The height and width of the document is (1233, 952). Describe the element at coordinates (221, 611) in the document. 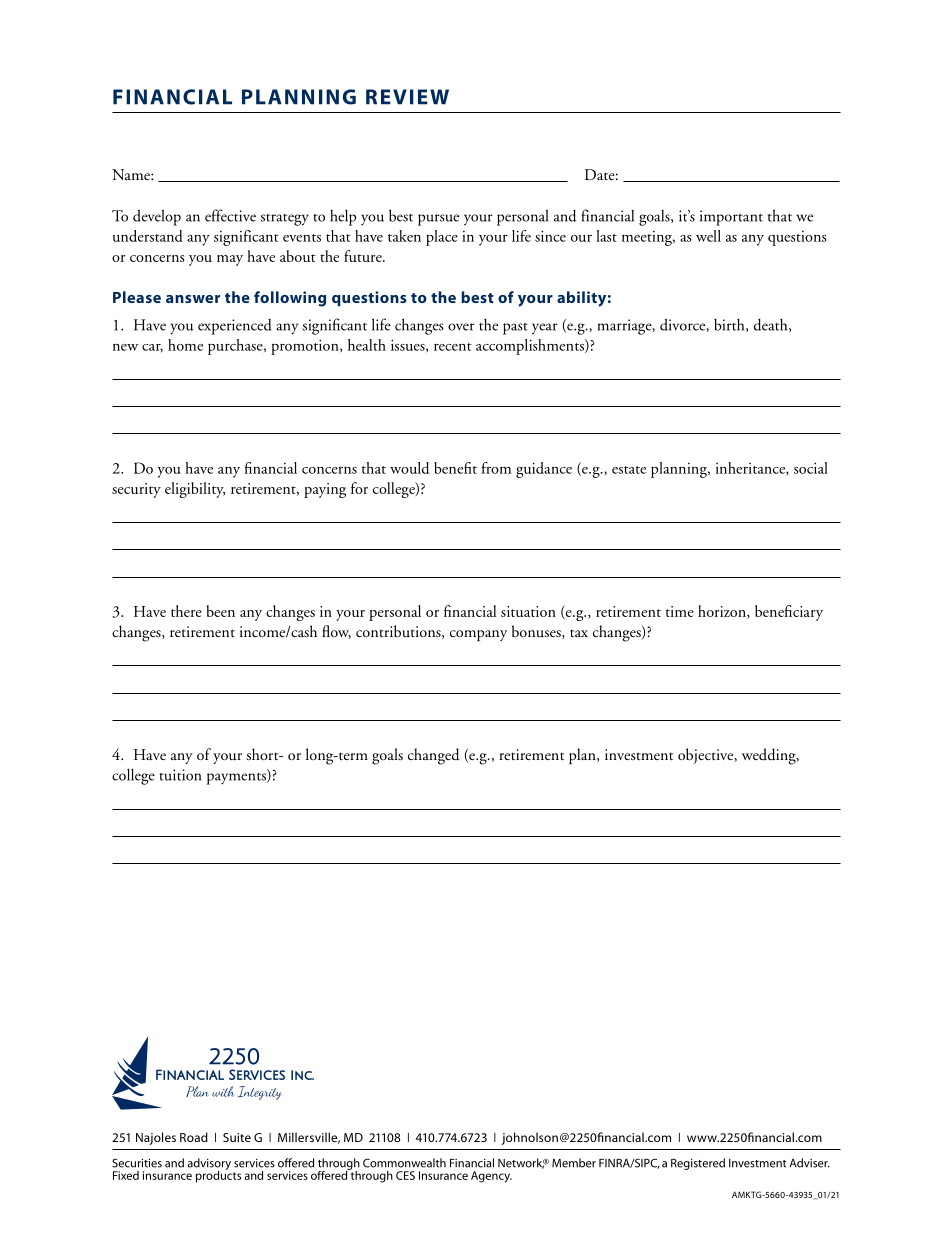

I see `been` at that location.
